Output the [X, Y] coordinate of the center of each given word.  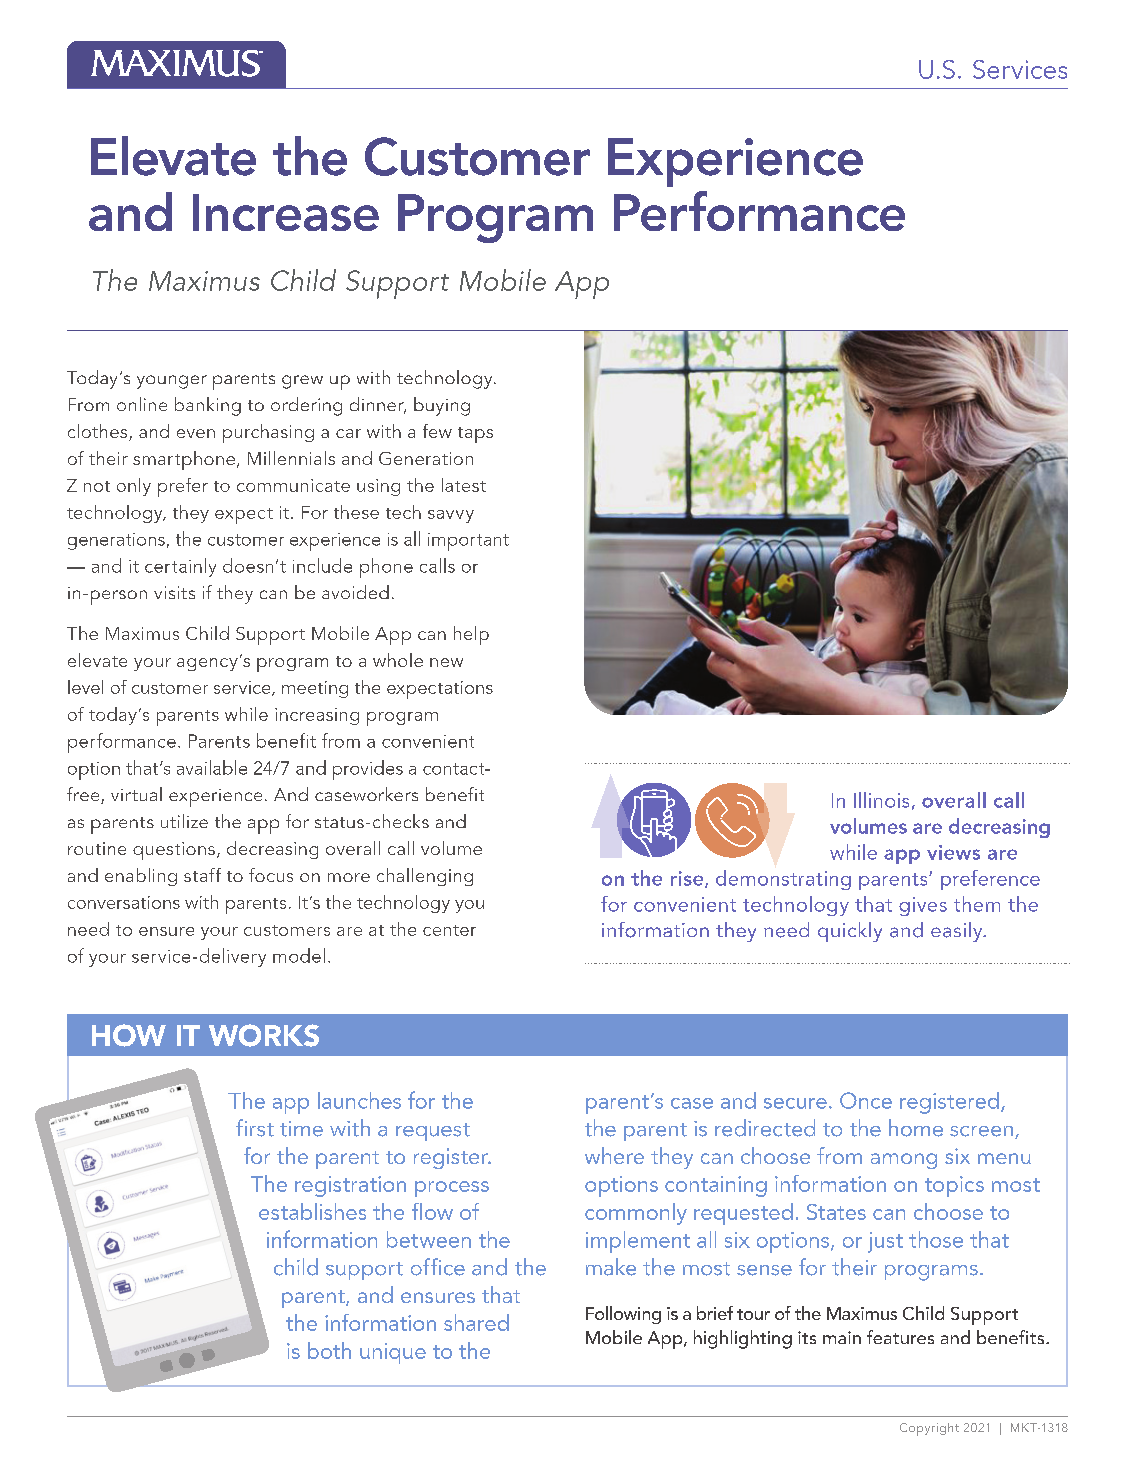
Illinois [881, 800]
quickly [850, 932]
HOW [129, 1035]
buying [442, 406]
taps [475, 435]
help [471, 635]
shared [476, 1322]
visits [174, 592]
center [449, 930]
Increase [286, 212]
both [329, 1350]
